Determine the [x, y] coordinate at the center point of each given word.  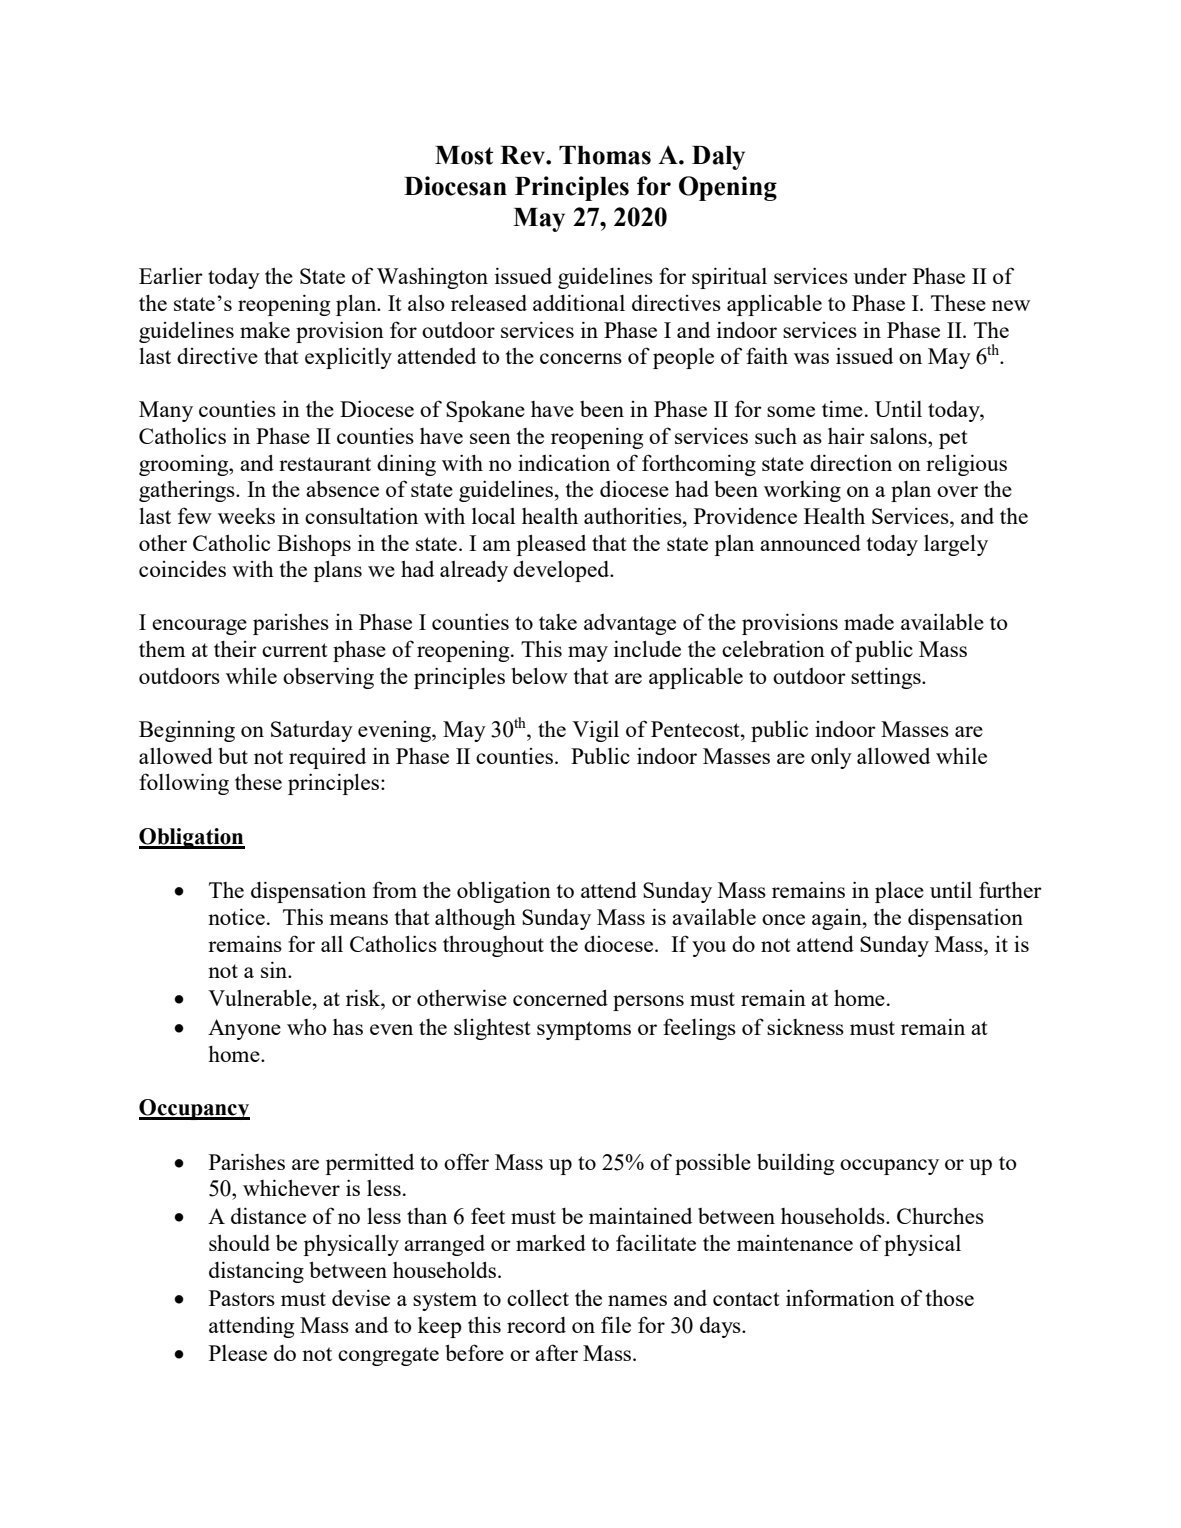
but [233, 755]
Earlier [171, 276]
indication [564, 462]
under [880, 276]
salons [899, 436]
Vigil [595, 731]
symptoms [584, 1030]
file [616, 1324]
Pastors [242, 1298]
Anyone [244, 1029]
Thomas [605, 155]
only [831, 758]
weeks [246, 515]
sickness [805, 1027]
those [950, 1297]
